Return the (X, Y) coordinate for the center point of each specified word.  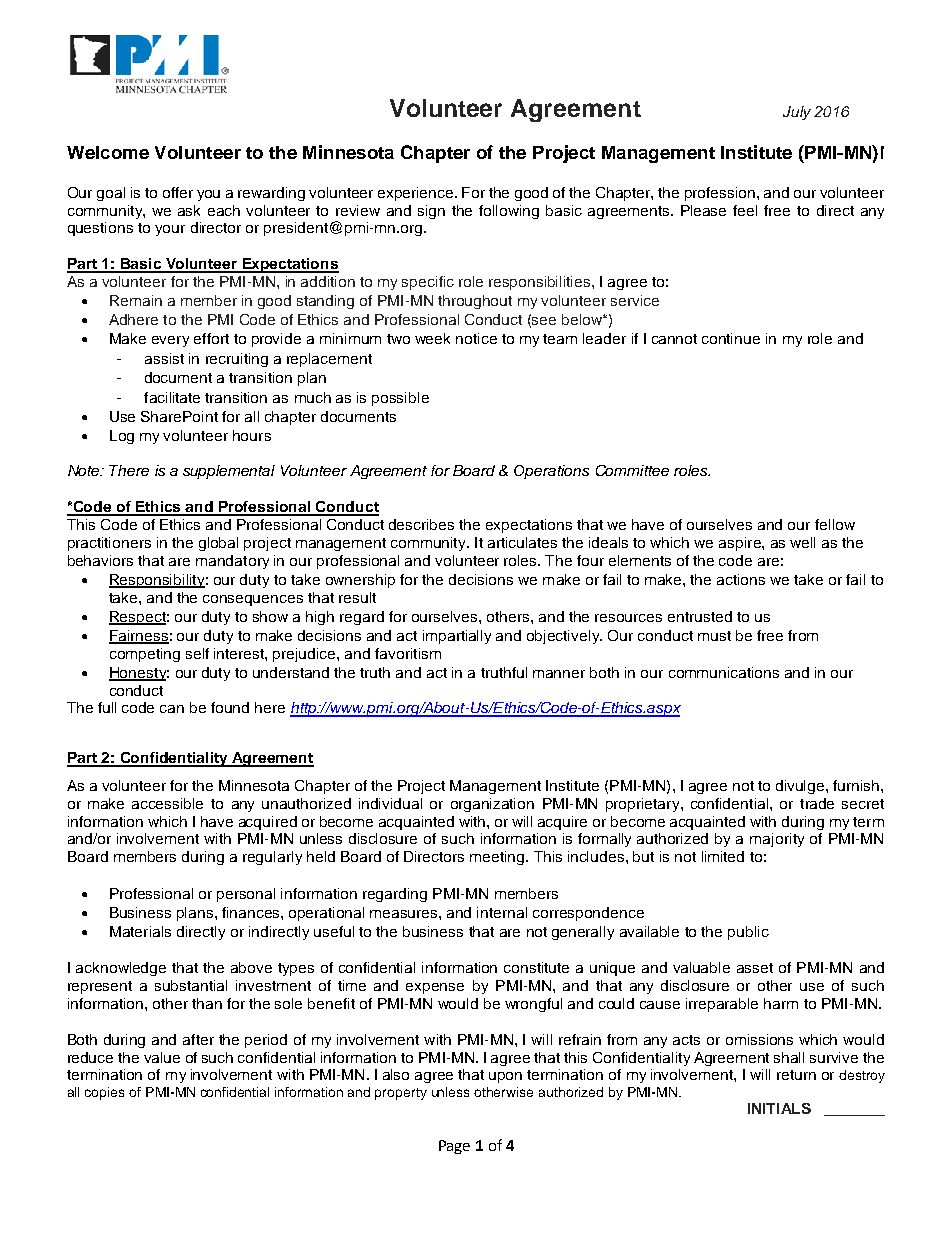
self (197, 653)
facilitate (172, 397)
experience (417, 194)
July (797, 113)
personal (246, 895)
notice (476, 338)
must (714, 636)
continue (731, 338)
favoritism (408, 653)
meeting (498, 858)
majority (777, 840)
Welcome (108, 152)
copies (104, 1093)
